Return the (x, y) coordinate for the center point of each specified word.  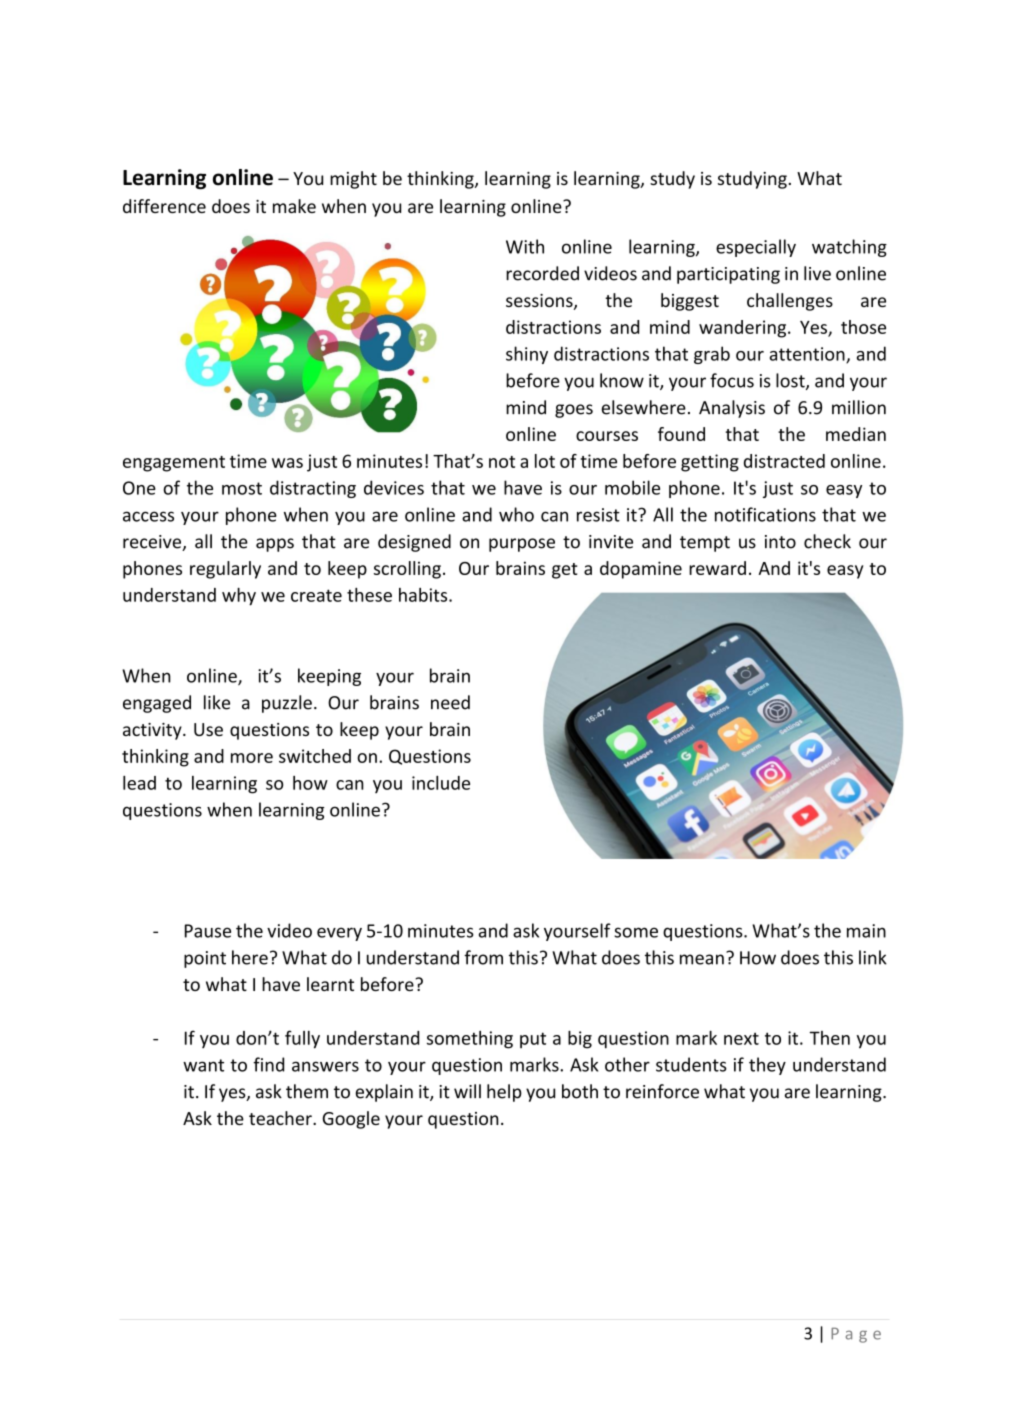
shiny (527, 355)
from (483, 957)
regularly (225, 570)
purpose (522, 545)
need (450, 702)
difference (164, 206)
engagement (174, 464)
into (780, 542)
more (252, 758)
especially (756, 248)
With (525, 246)
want (203, 1065)
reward (717, 568)
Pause (208, 931)
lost (791, 381)
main (866, 931)
